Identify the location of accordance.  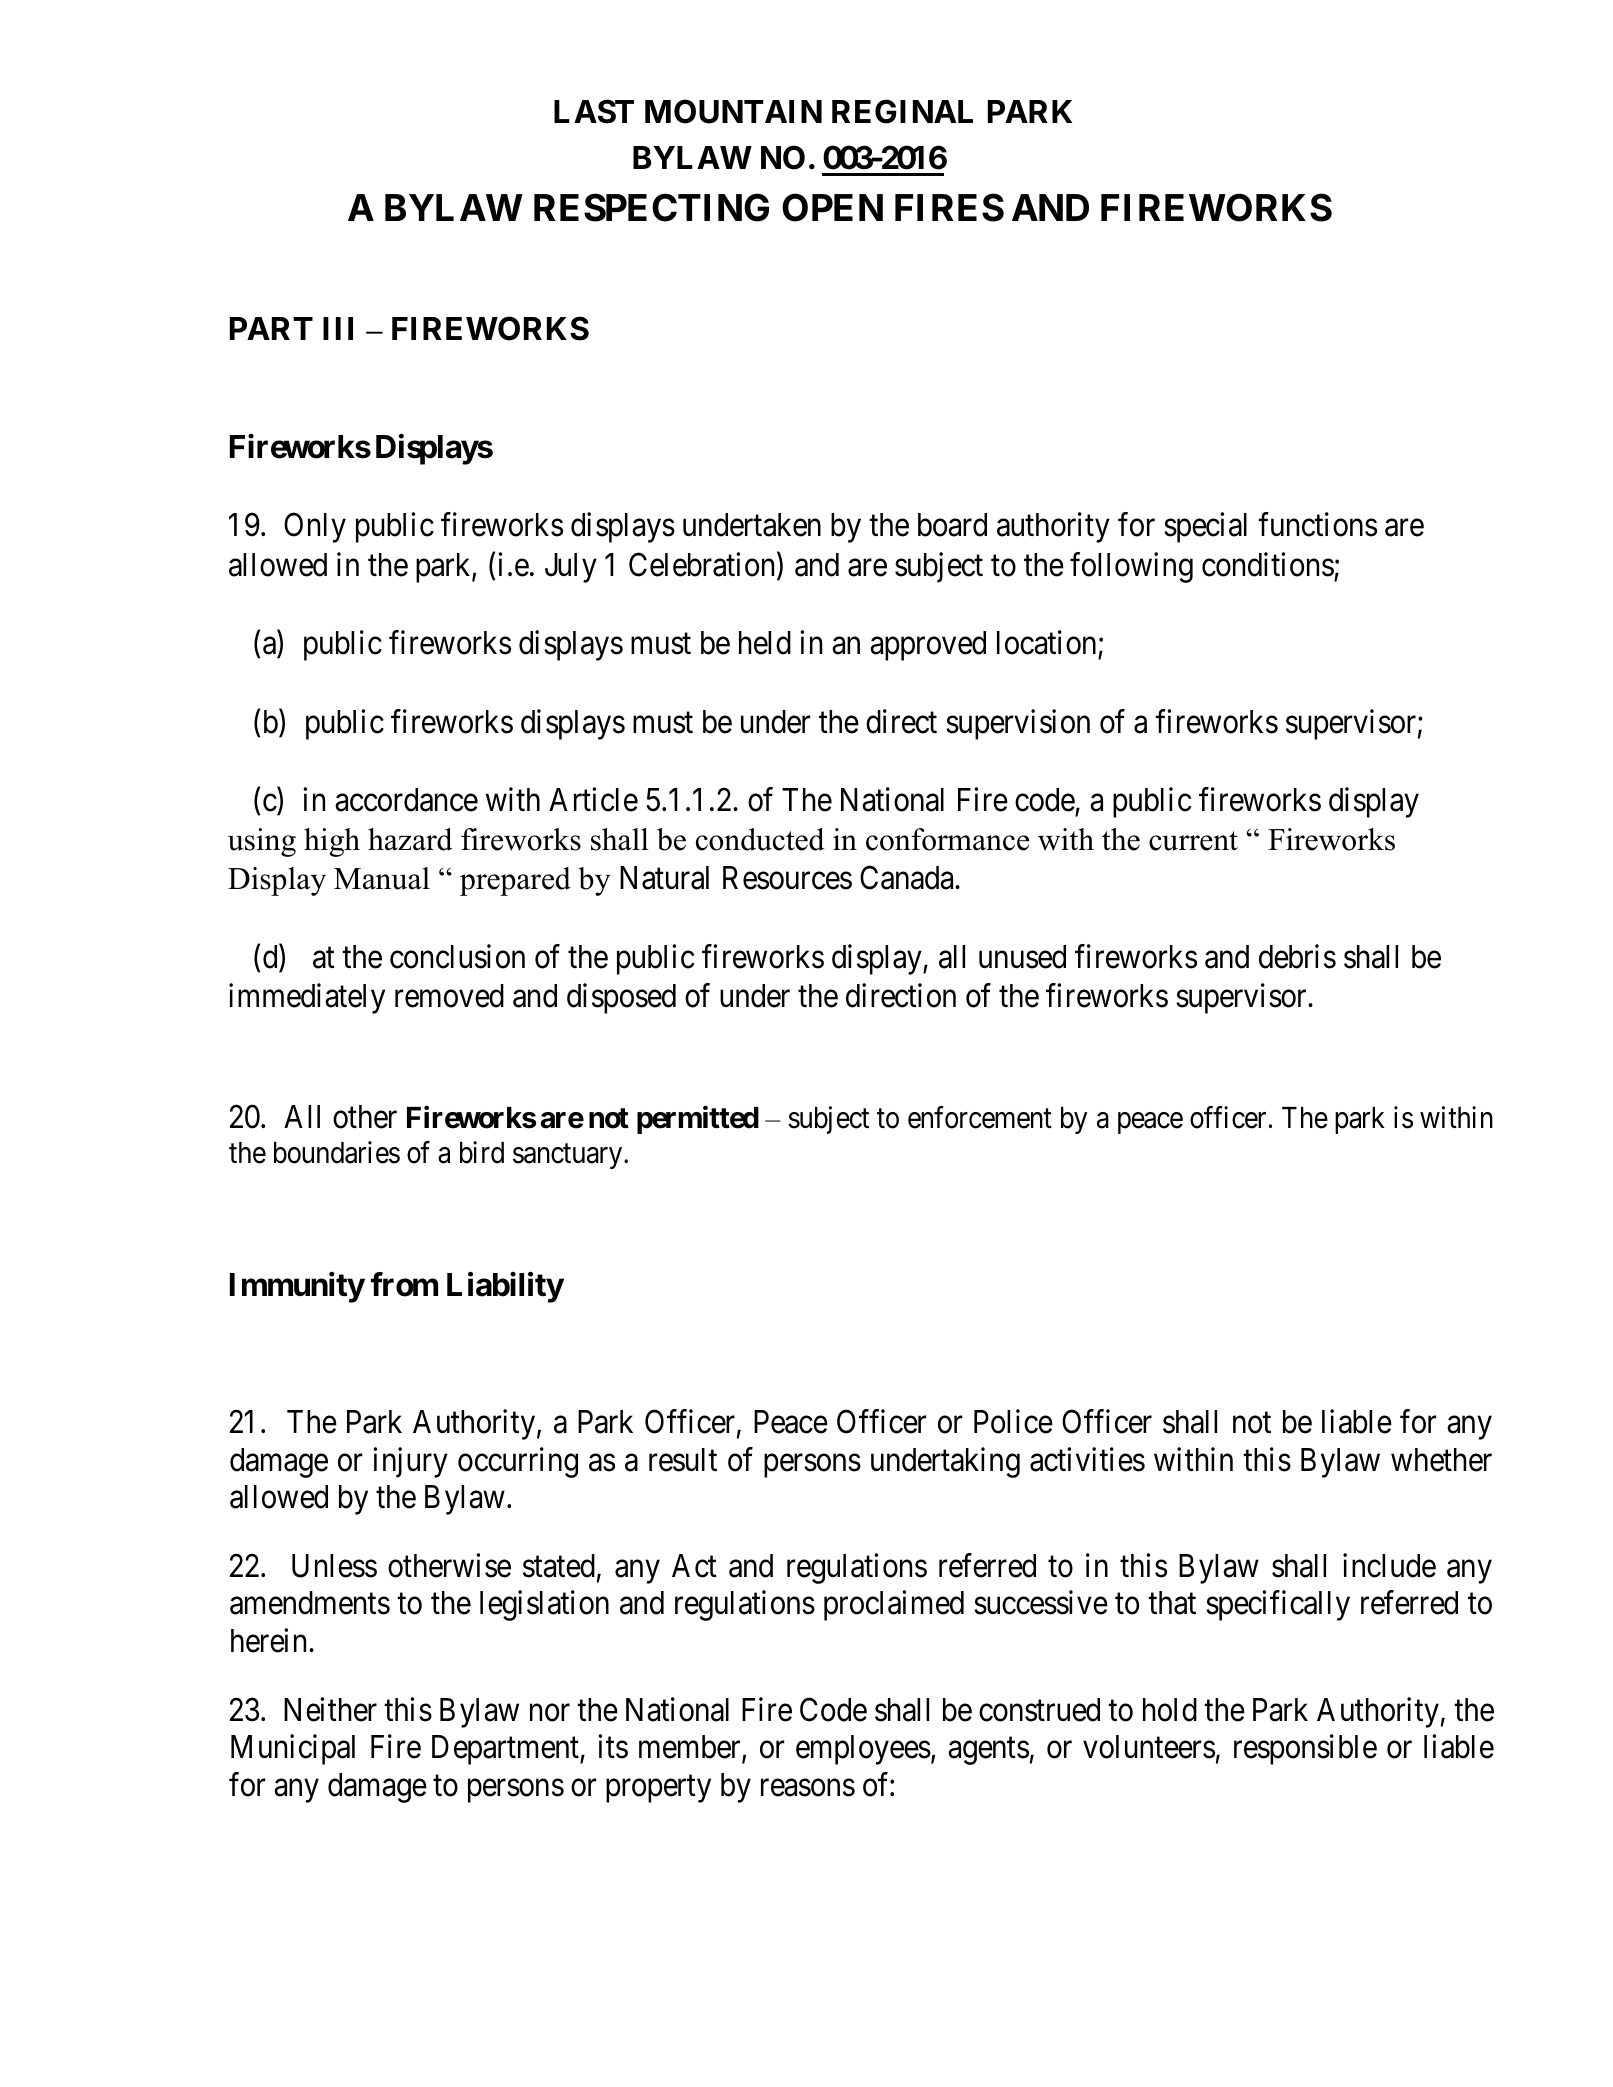
(406, 800).
